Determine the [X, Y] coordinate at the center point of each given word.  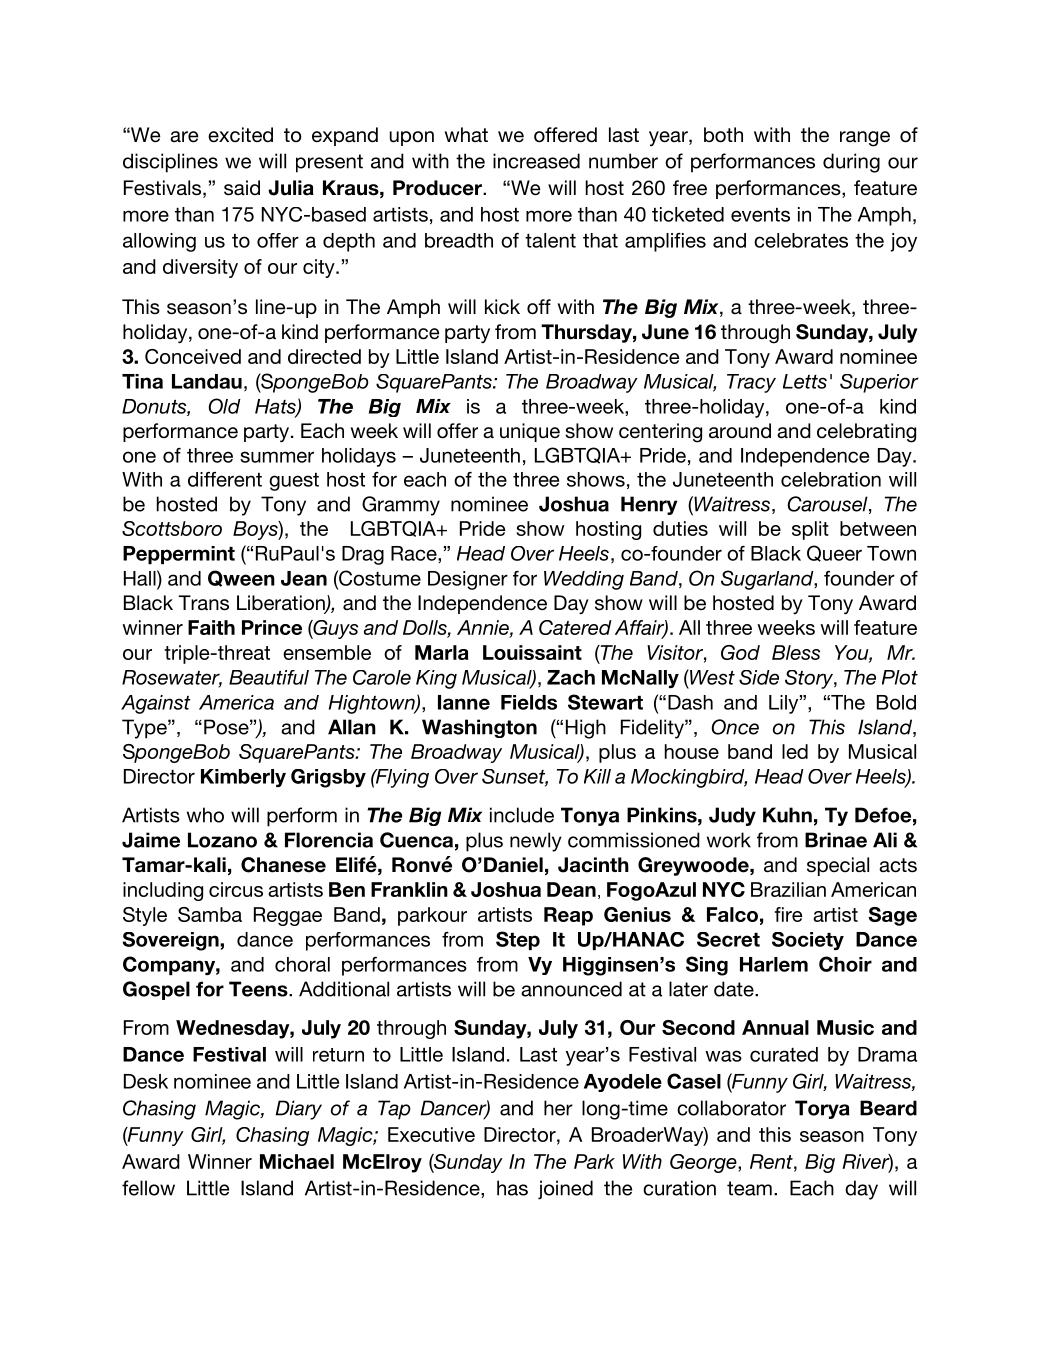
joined [565, 1190]
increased [536, 161]
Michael [297, 1161]
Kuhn [787, 815]
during [851, 163]
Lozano [222, 840]
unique [530, 432]
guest [294, 482]
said [242, 188]
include [522, 815]
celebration [831, 479]
